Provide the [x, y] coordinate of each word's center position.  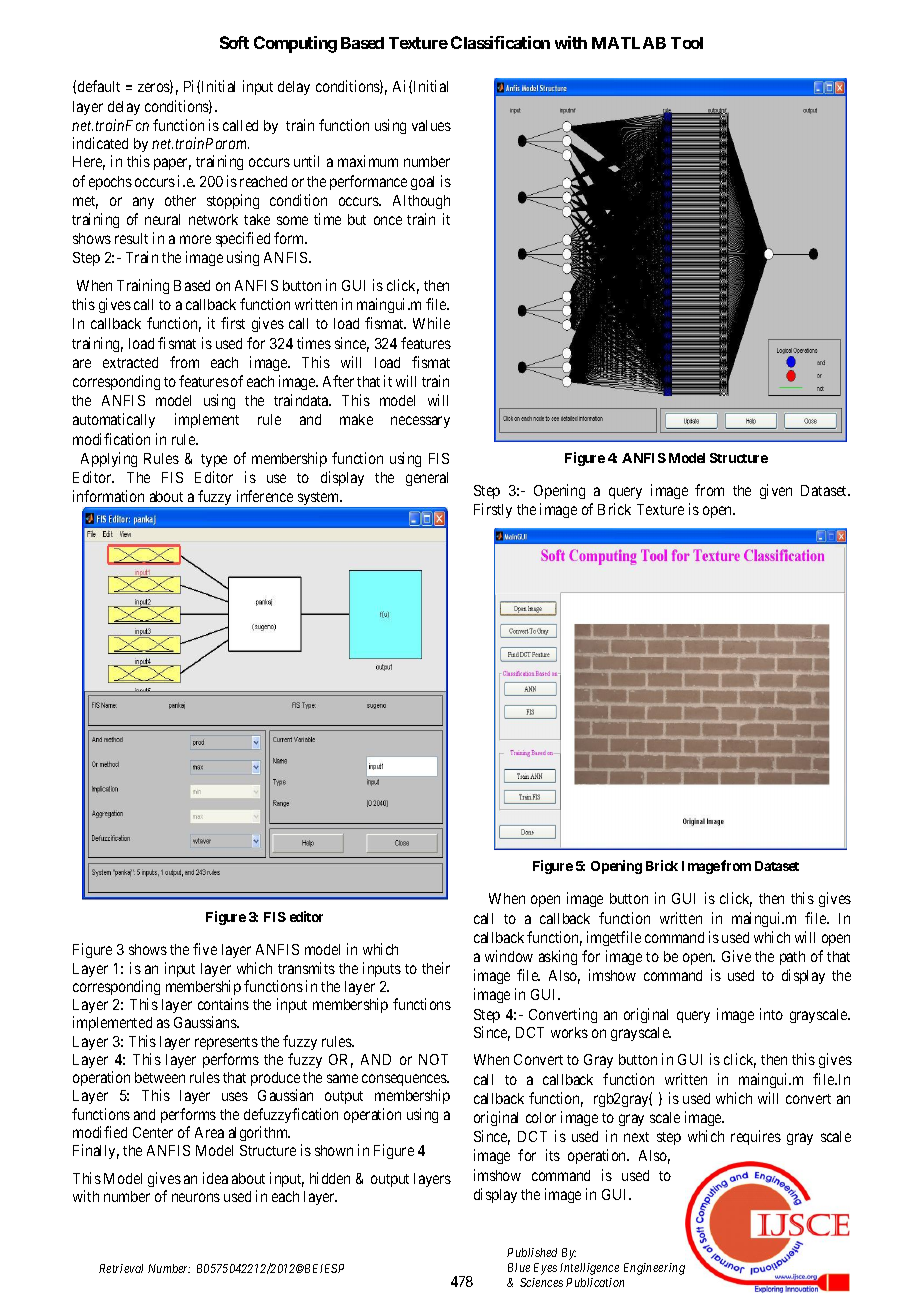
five [205, 949]
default [99, 86]
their [436, 968]
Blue [519, 1267]
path [792, 958]
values [431, 125]
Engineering [654, 1269]
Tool [687, 43]
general [427, 479]
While [431, 323]
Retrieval [121, 1268]
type [214, 460]
